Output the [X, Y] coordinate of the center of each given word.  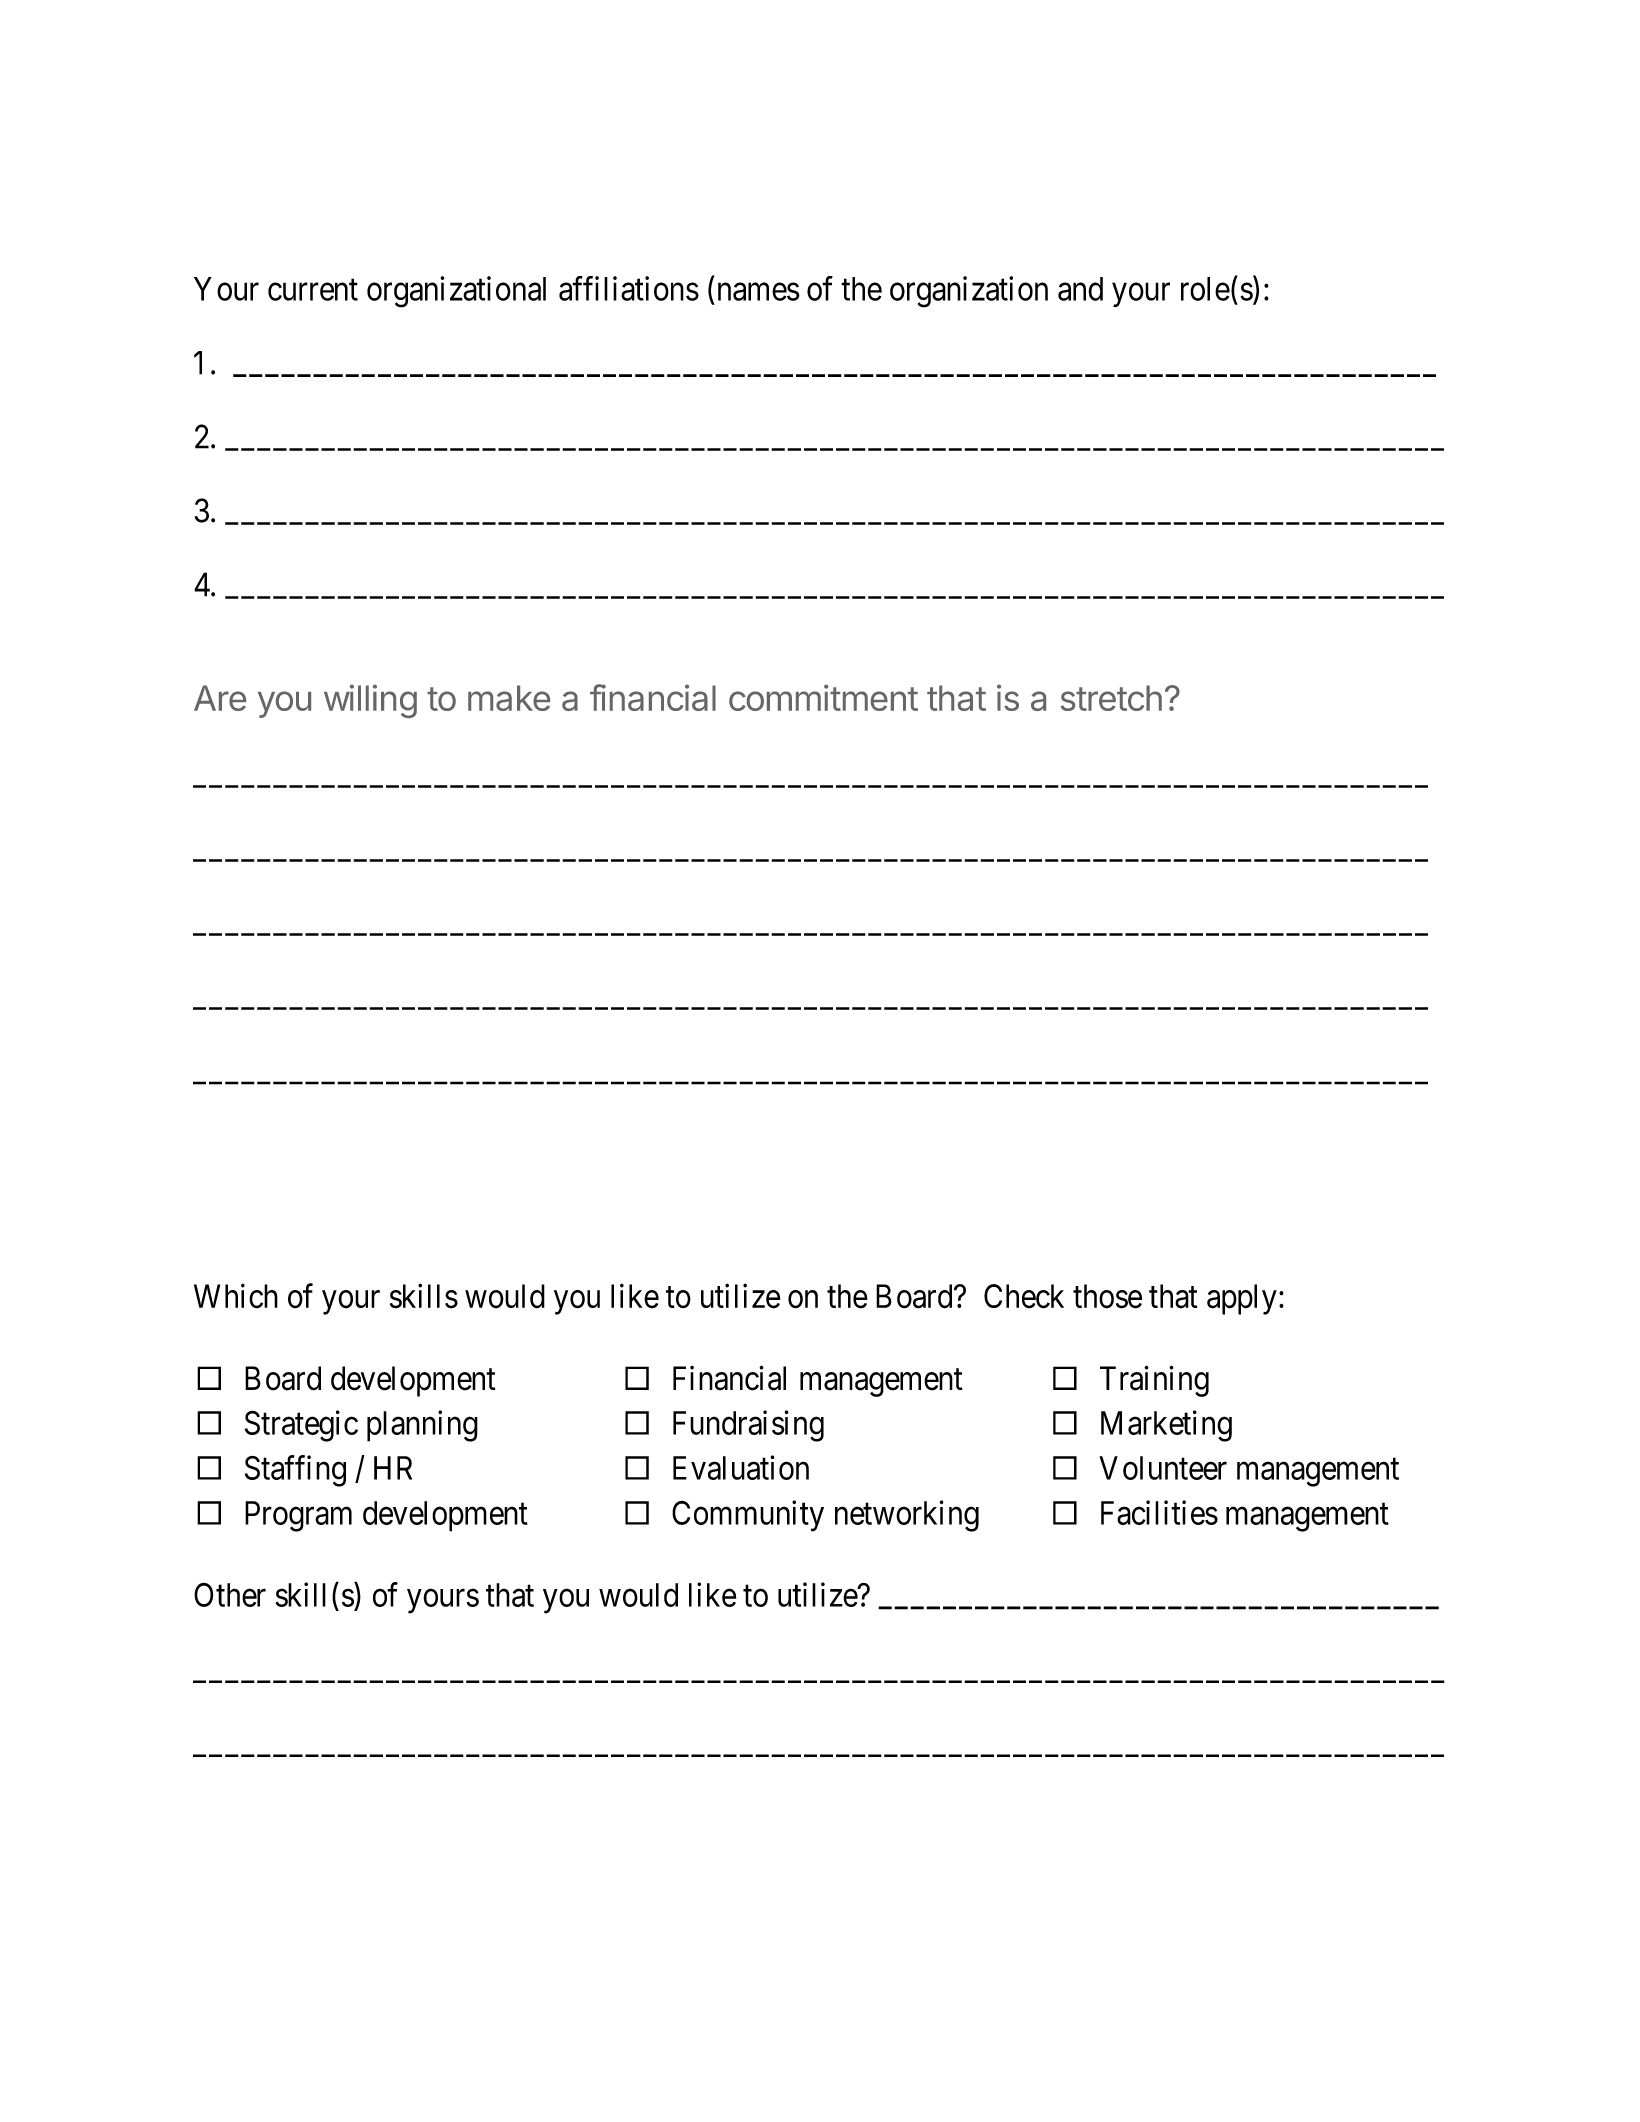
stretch [1111, 698]
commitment [823, 697]
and [1080, 289]
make [509, 698]
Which [236, 1296]
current [313, 290]
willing [370, 701]
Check [1024, 1296]
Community [748, 1516]
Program [298, 1516]
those [1107, 1296]
